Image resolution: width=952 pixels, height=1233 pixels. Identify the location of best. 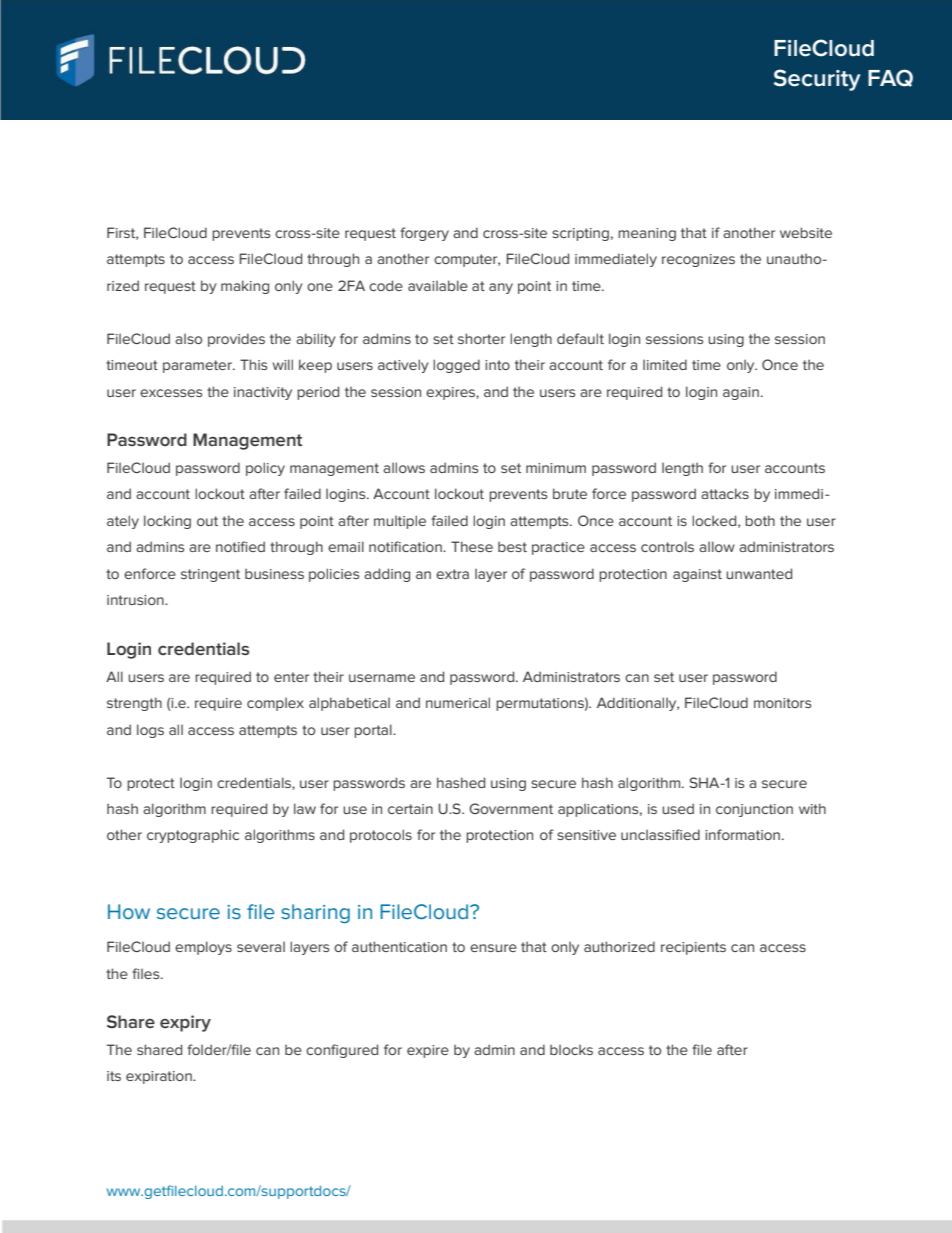
(512, 546).
